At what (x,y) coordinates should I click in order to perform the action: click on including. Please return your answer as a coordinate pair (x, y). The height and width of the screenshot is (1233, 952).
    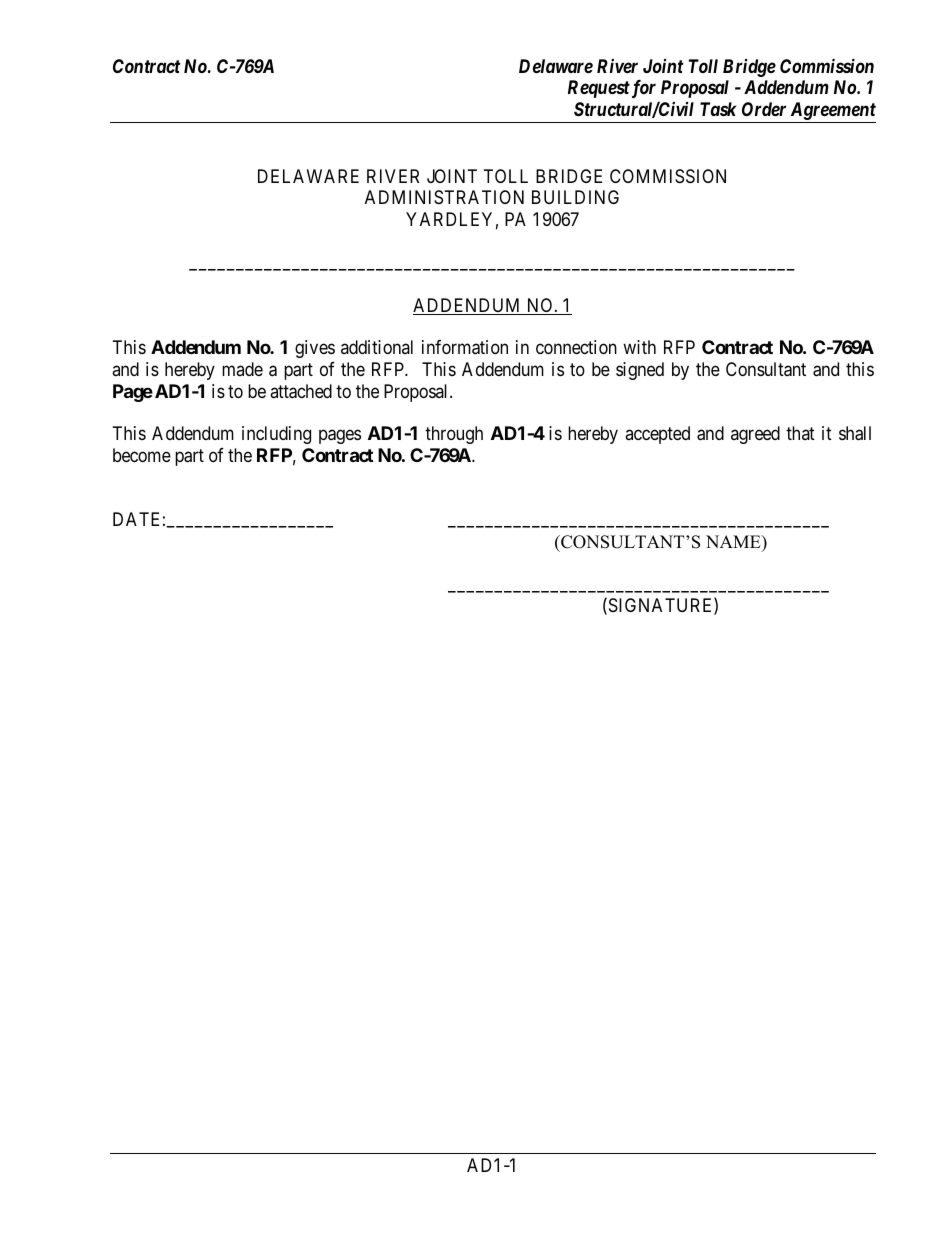
    Looking at the image, I should click on (276, 435).
